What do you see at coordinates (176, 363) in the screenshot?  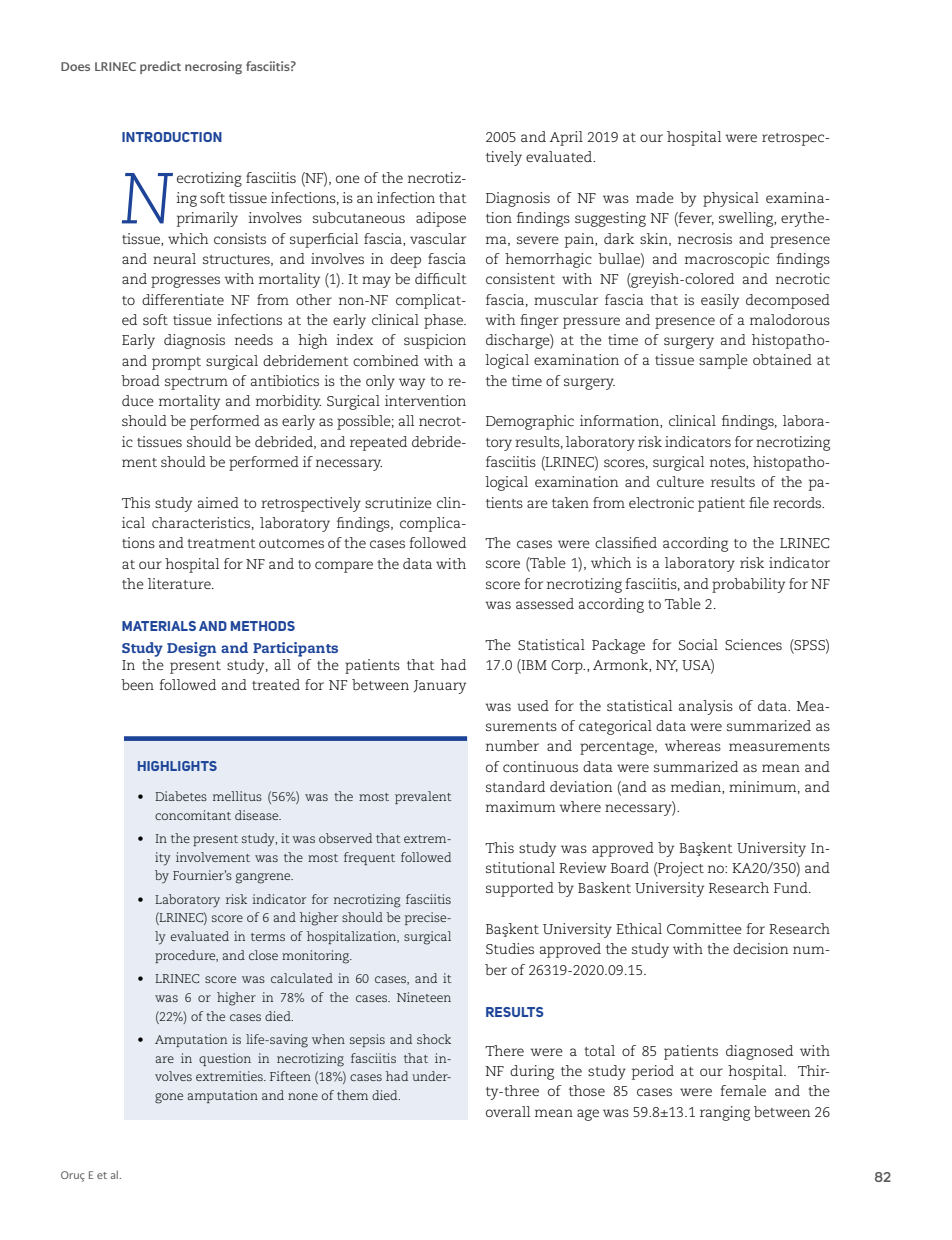 I see `prompt` at bounding box center [176, 363].
